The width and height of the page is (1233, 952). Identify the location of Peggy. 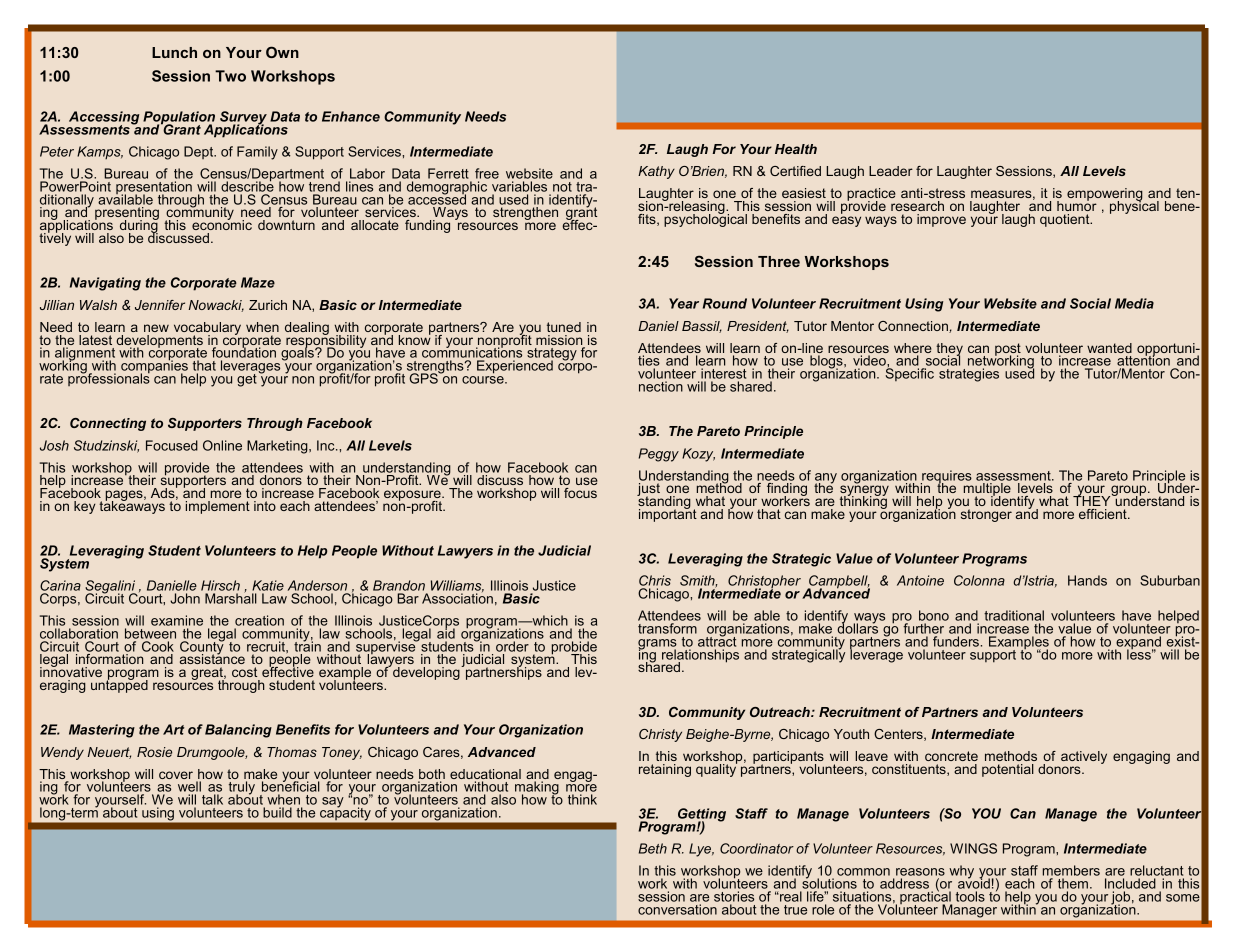
(659, 455).
